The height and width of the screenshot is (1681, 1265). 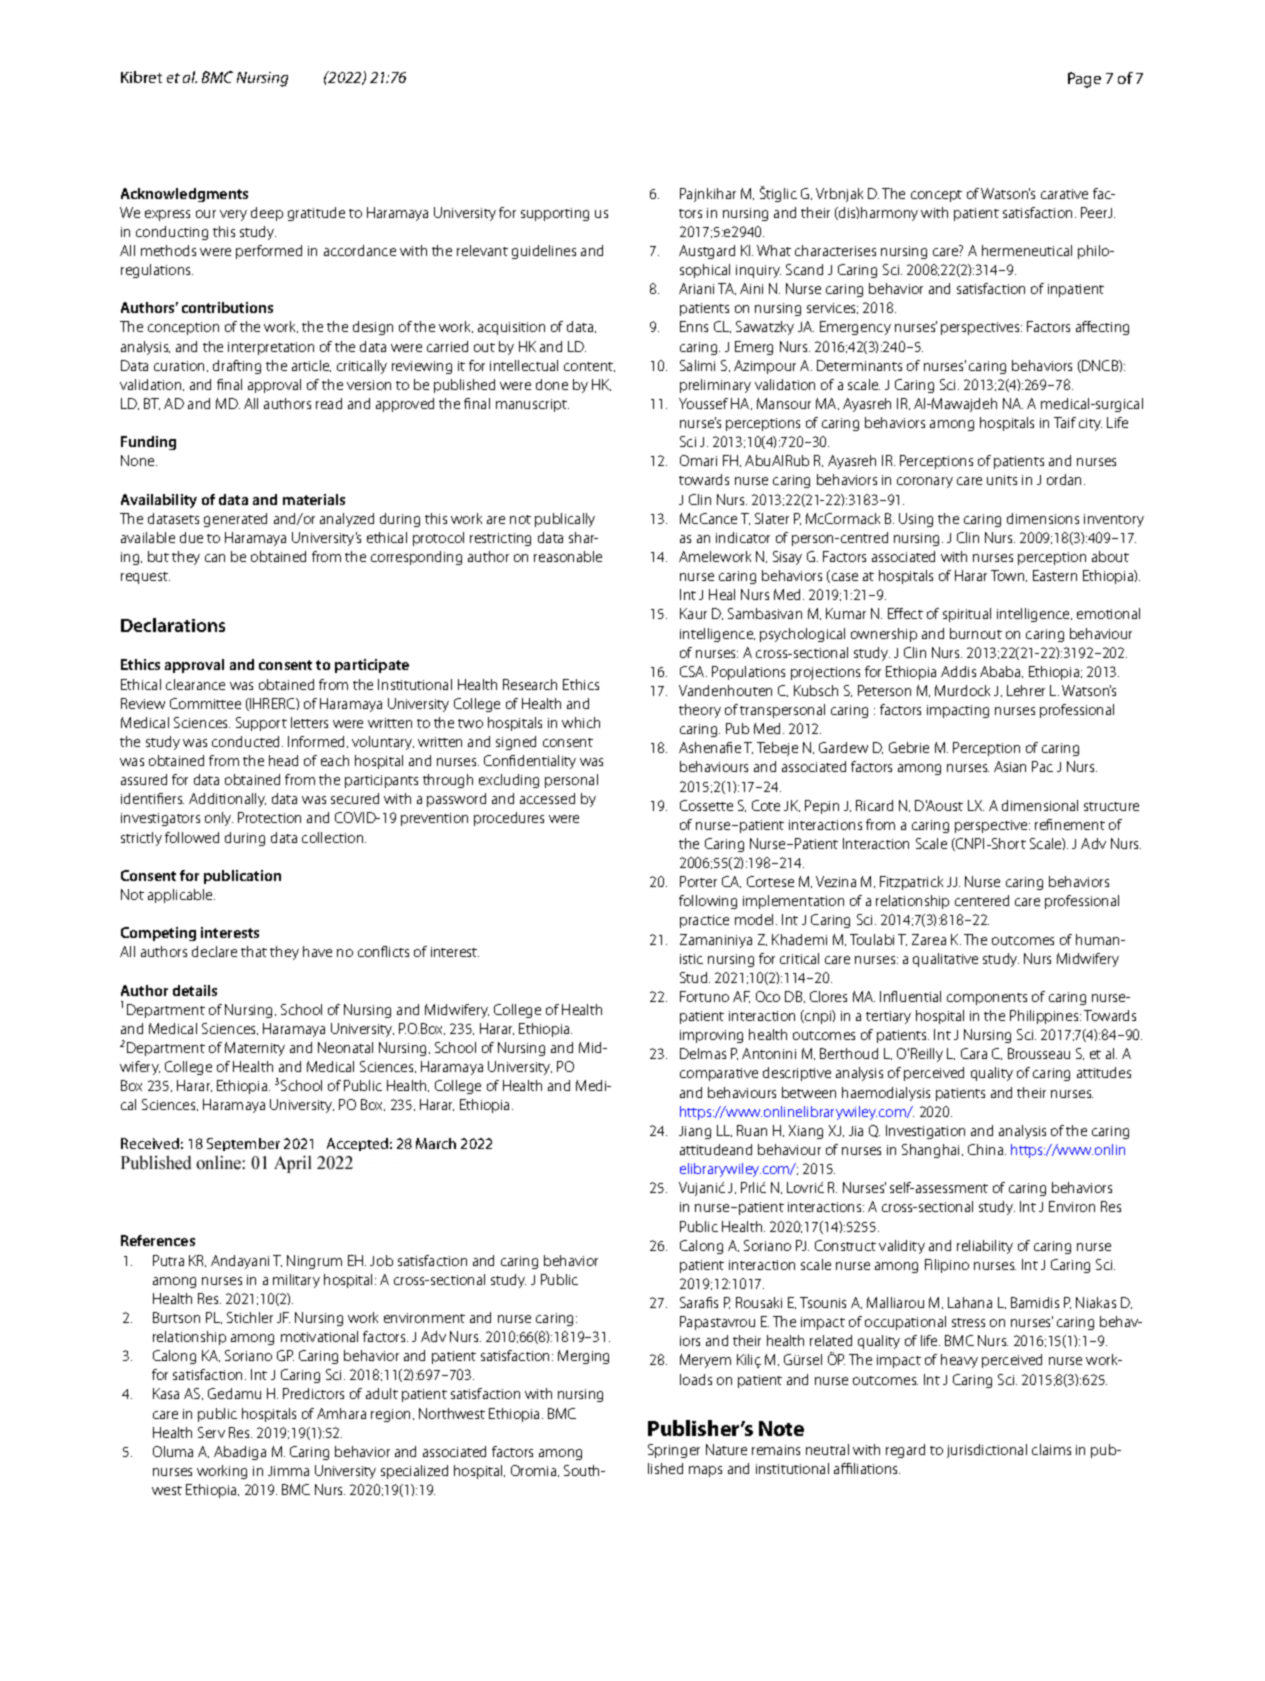 I want to click on Amhara, so click(x=341, y=1413).
